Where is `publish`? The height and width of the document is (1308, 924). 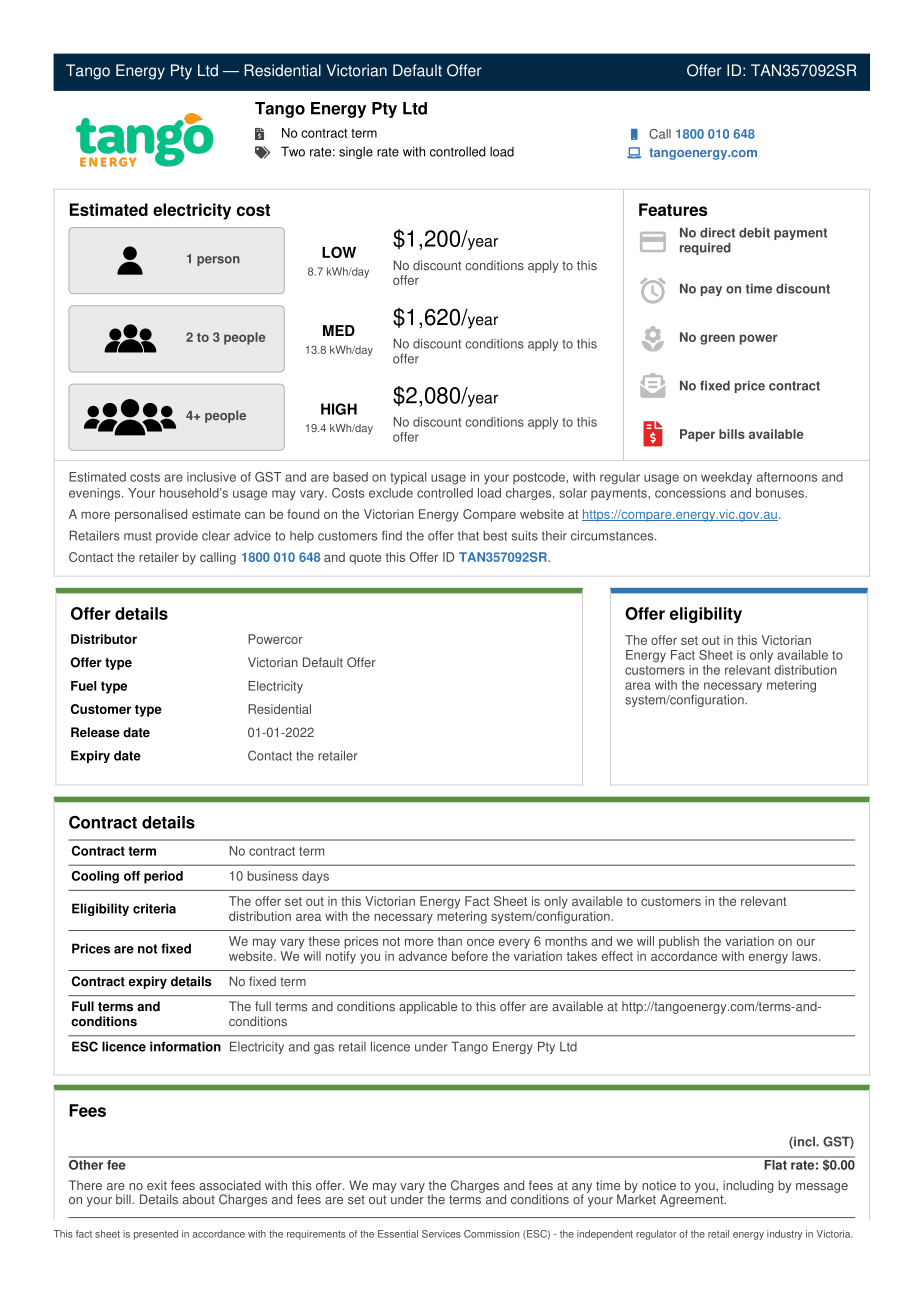 publish is located at coordinates (679, 942).
